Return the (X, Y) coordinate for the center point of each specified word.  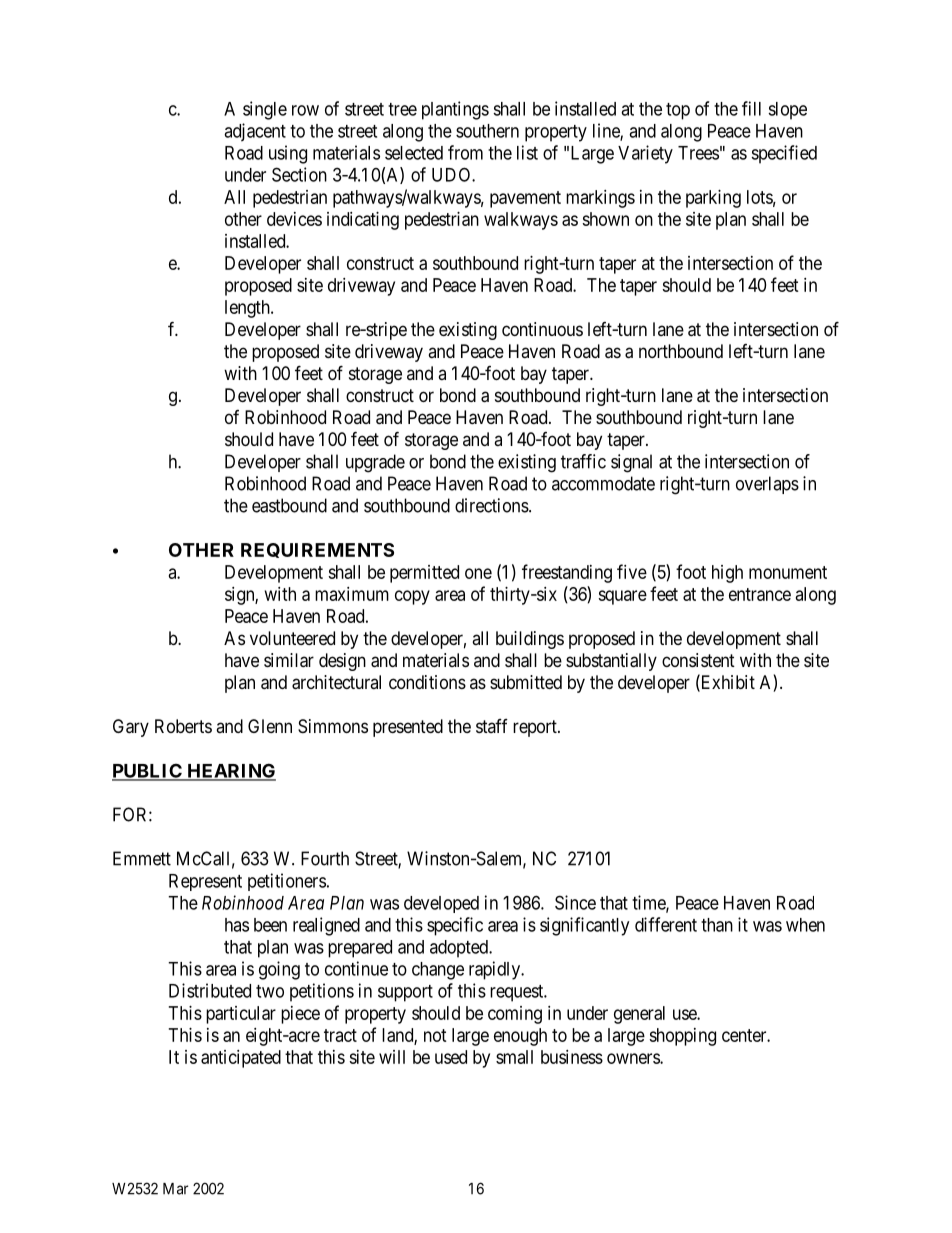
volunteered (292, 638)
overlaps (767, 485)
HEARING (230, 771)
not (435, 1035)
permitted (424, 574)
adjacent (255, 132)
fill (751, 108)
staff (492, 726)
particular (241, 1015)
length (248, 309)
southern (487, 131)
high (727, 574)
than (717, 925)
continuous (542, 329)
